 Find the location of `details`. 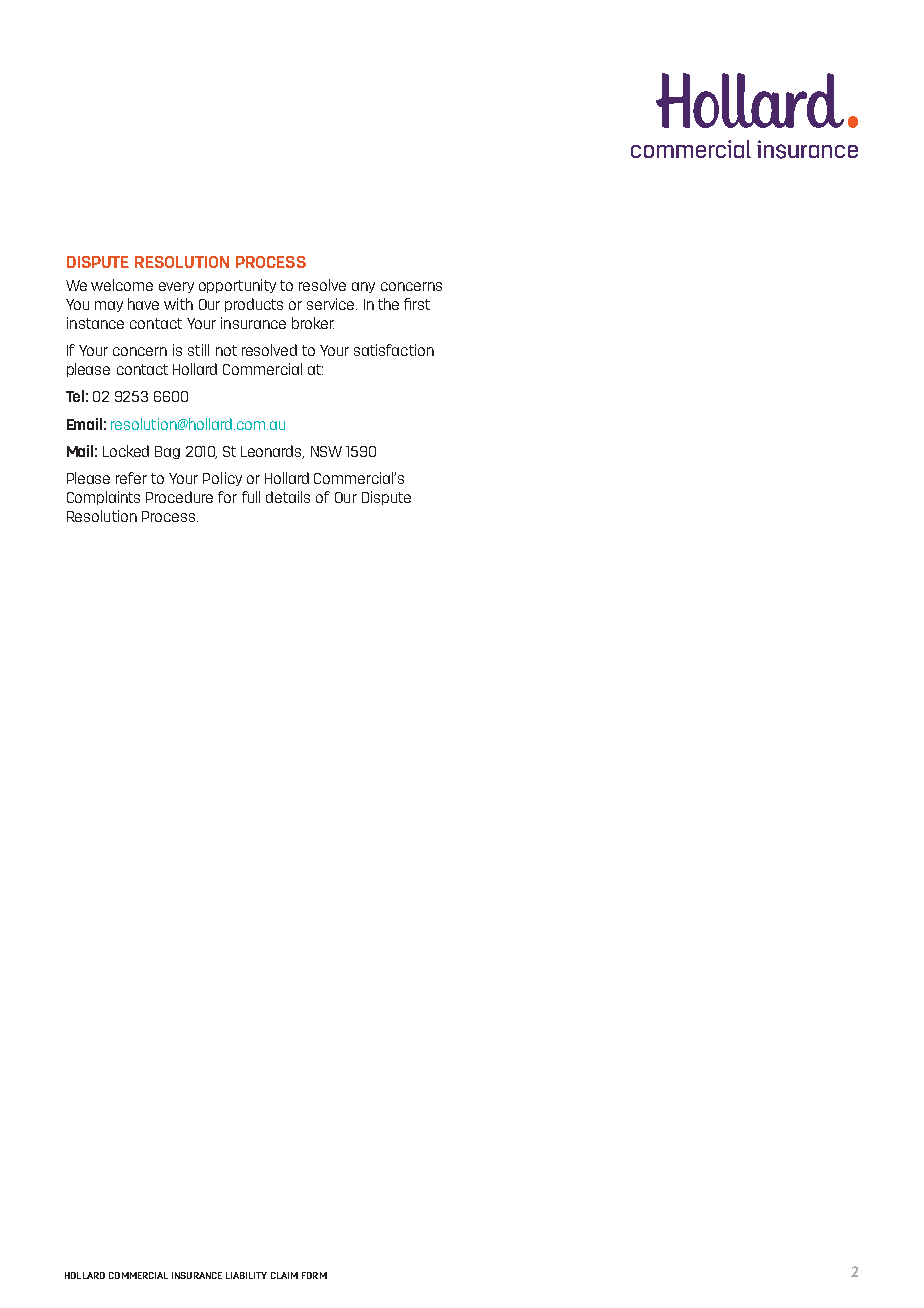

details is located at coordinates (288, 497).
